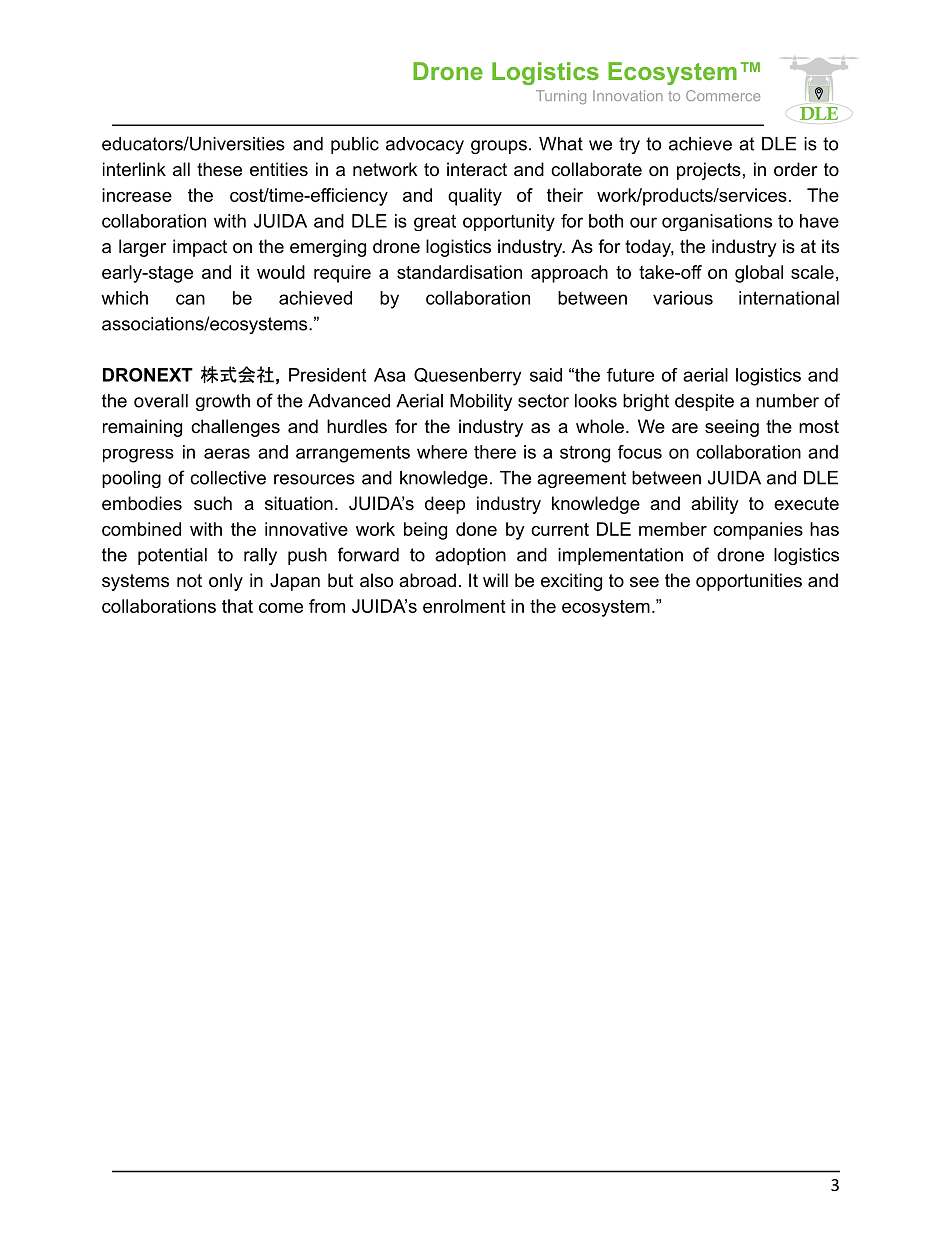  What do you see at coordinates (327, 375) in the image?
I see `President` at bounding box center [327, 375].
